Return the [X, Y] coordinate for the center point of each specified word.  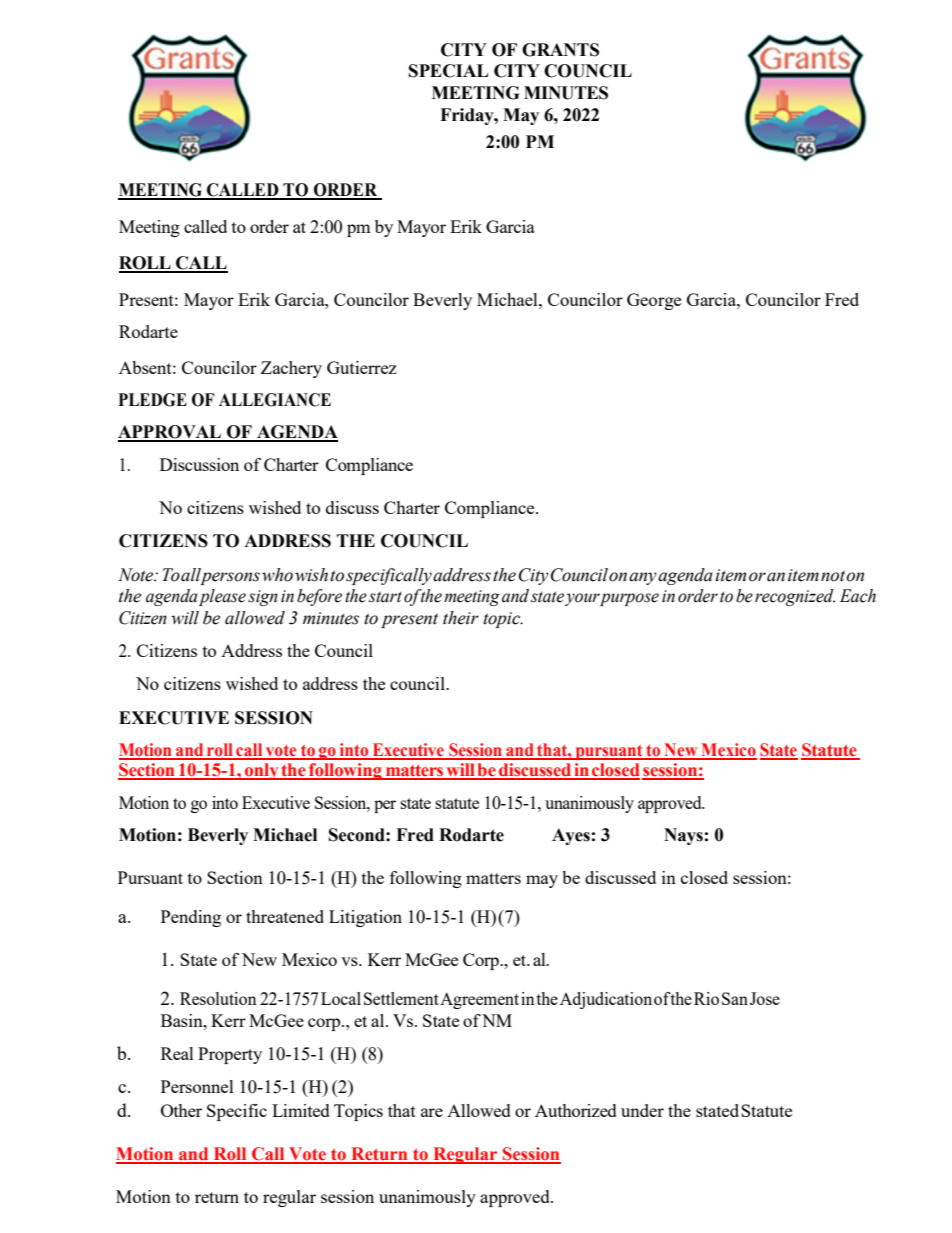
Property [230, 1055]
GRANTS [560, 50]
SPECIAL [448, 71]
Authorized [576, 1110]
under [642, 1110]
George [654, 301]
